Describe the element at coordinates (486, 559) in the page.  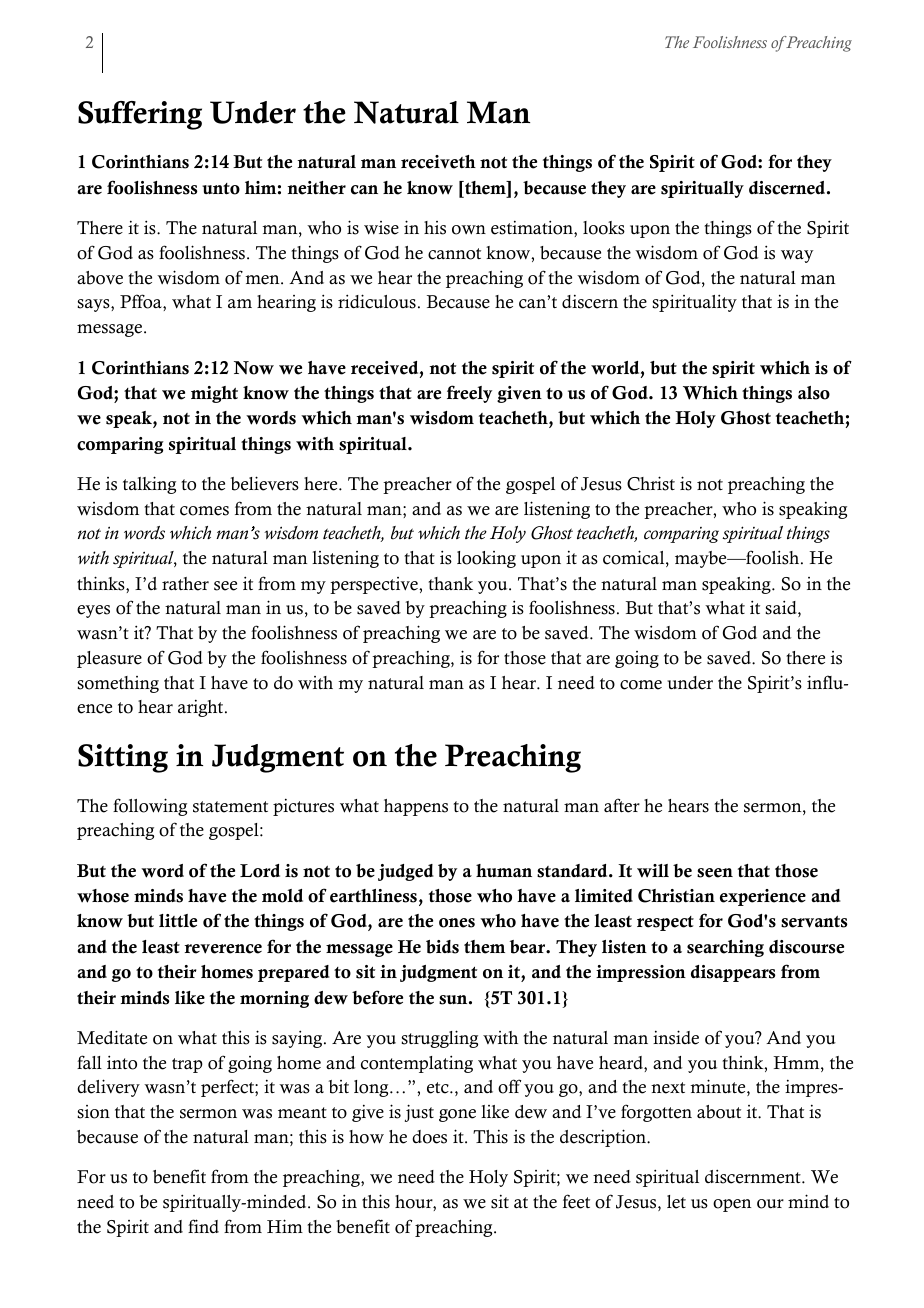
I see `looking` at that location.
